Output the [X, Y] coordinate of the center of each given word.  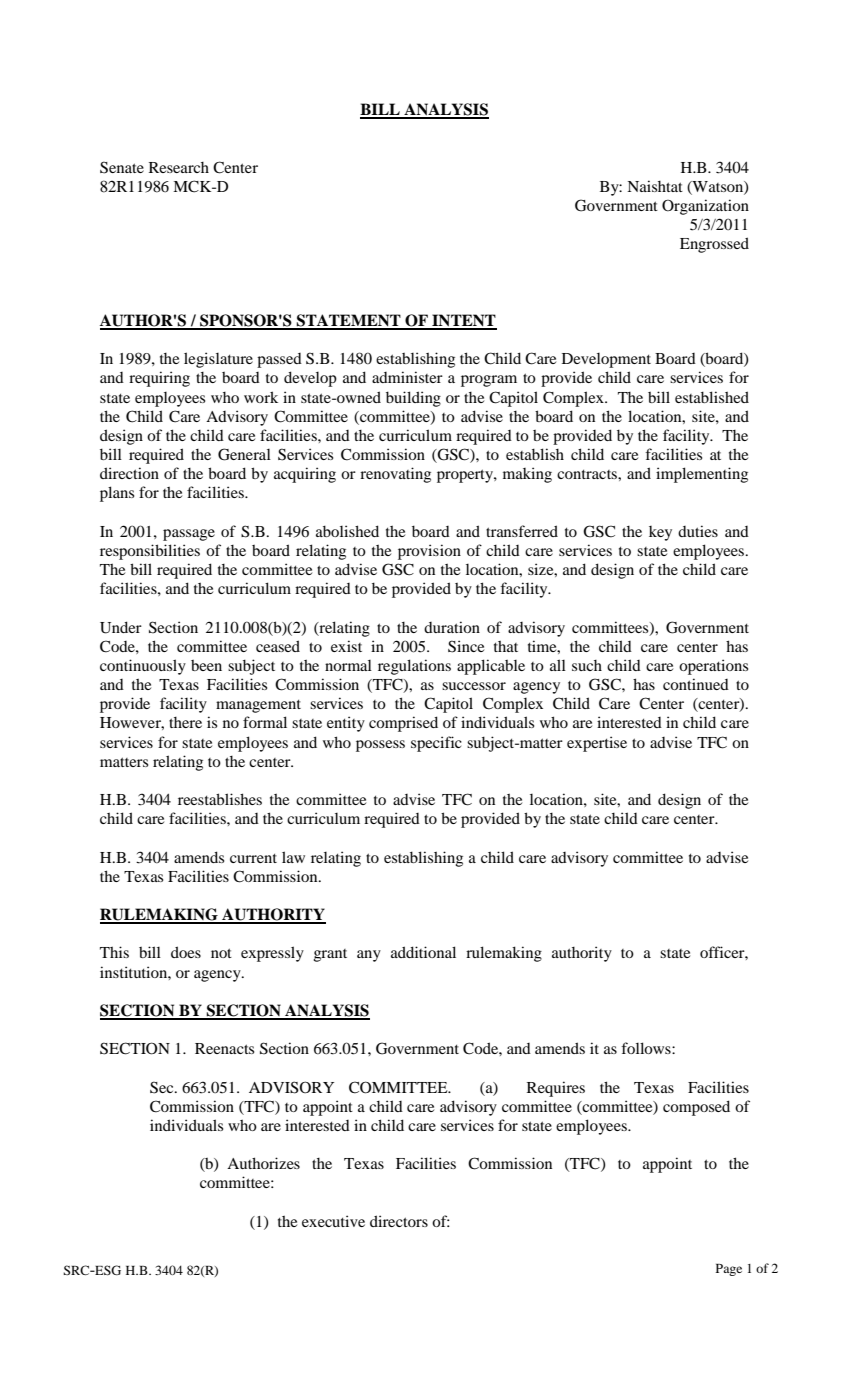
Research [179, 167]
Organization [705, 207]
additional [423, 952]
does [186, 952]
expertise [597, 744]
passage [189, 535]
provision [429, 552]
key [660, 533]
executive [333, 1221]
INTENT [463, 321]
